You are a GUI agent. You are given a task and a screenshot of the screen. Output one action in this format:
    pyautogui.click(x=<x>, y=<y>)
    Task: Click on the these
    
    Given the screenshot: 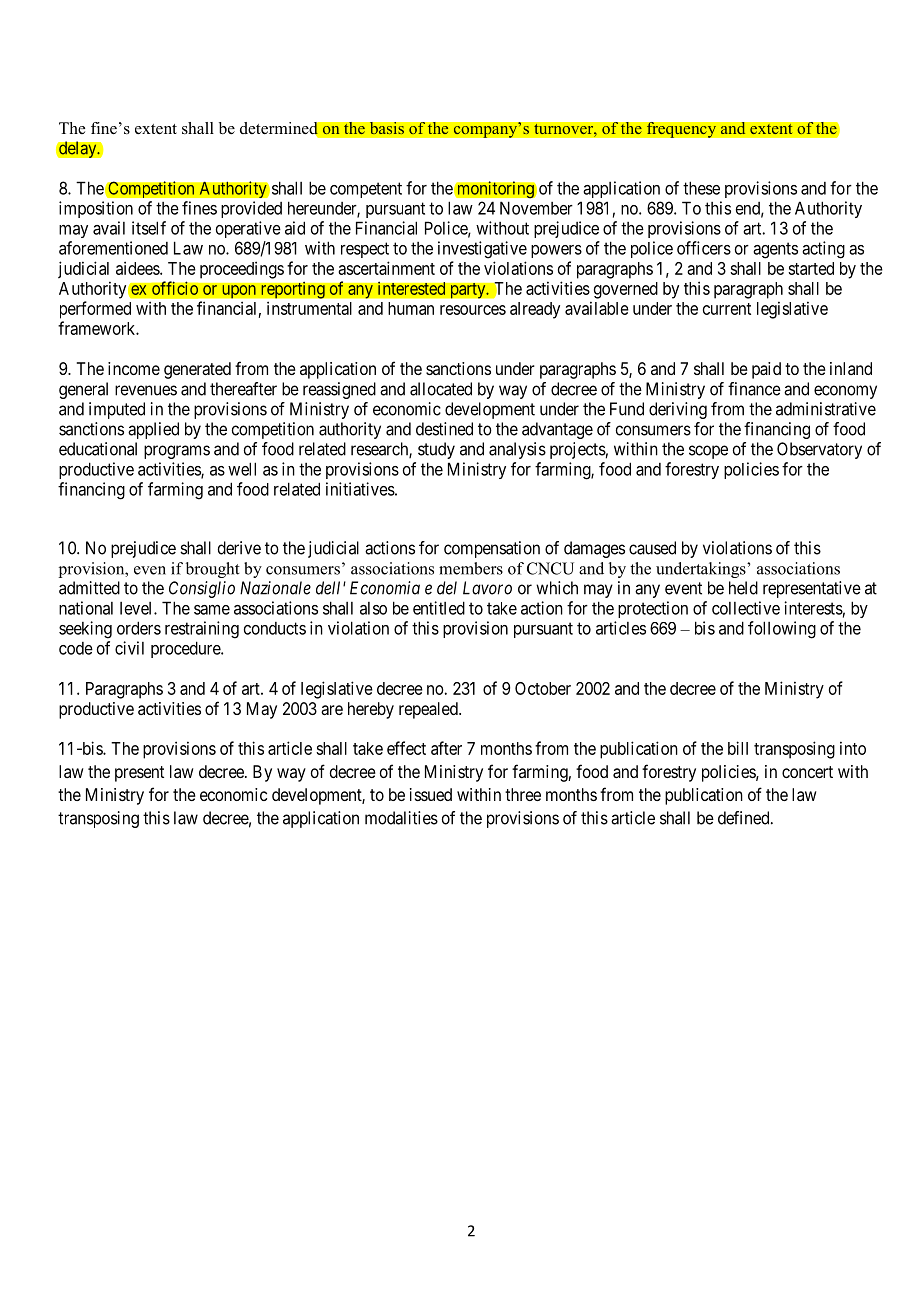 What is the action you would take?
    pyautogui.click(x=701, y=188)
